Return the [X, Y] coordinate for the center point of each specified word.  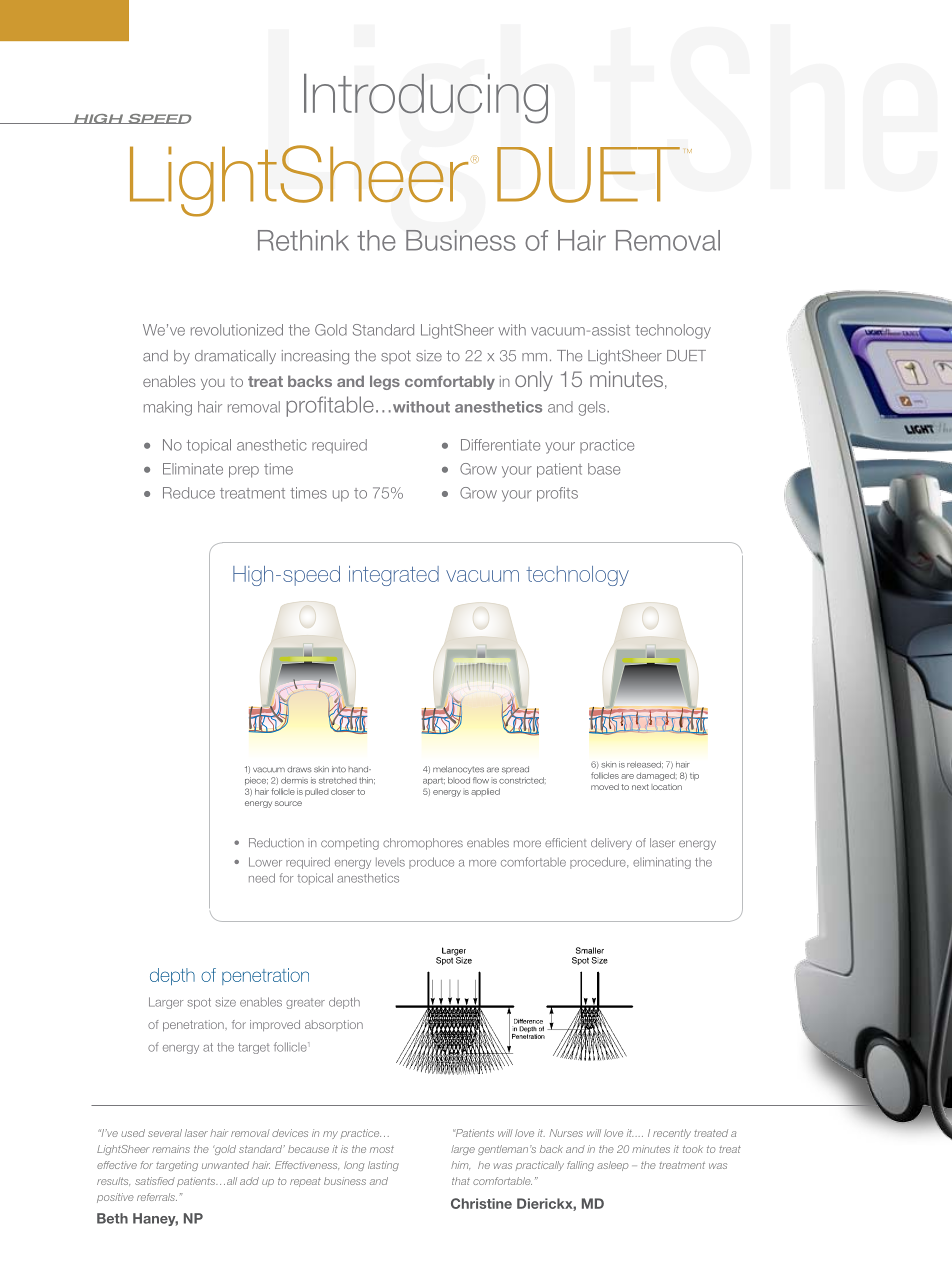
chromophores [423, 844]
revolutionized [237, 330]
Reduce [189, 493]
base [604, 469]
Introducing [426, 98]
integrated [394, 576]
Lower [265, 862]
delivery [611, 844]
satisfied [155, 1181]
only [534, 381]
